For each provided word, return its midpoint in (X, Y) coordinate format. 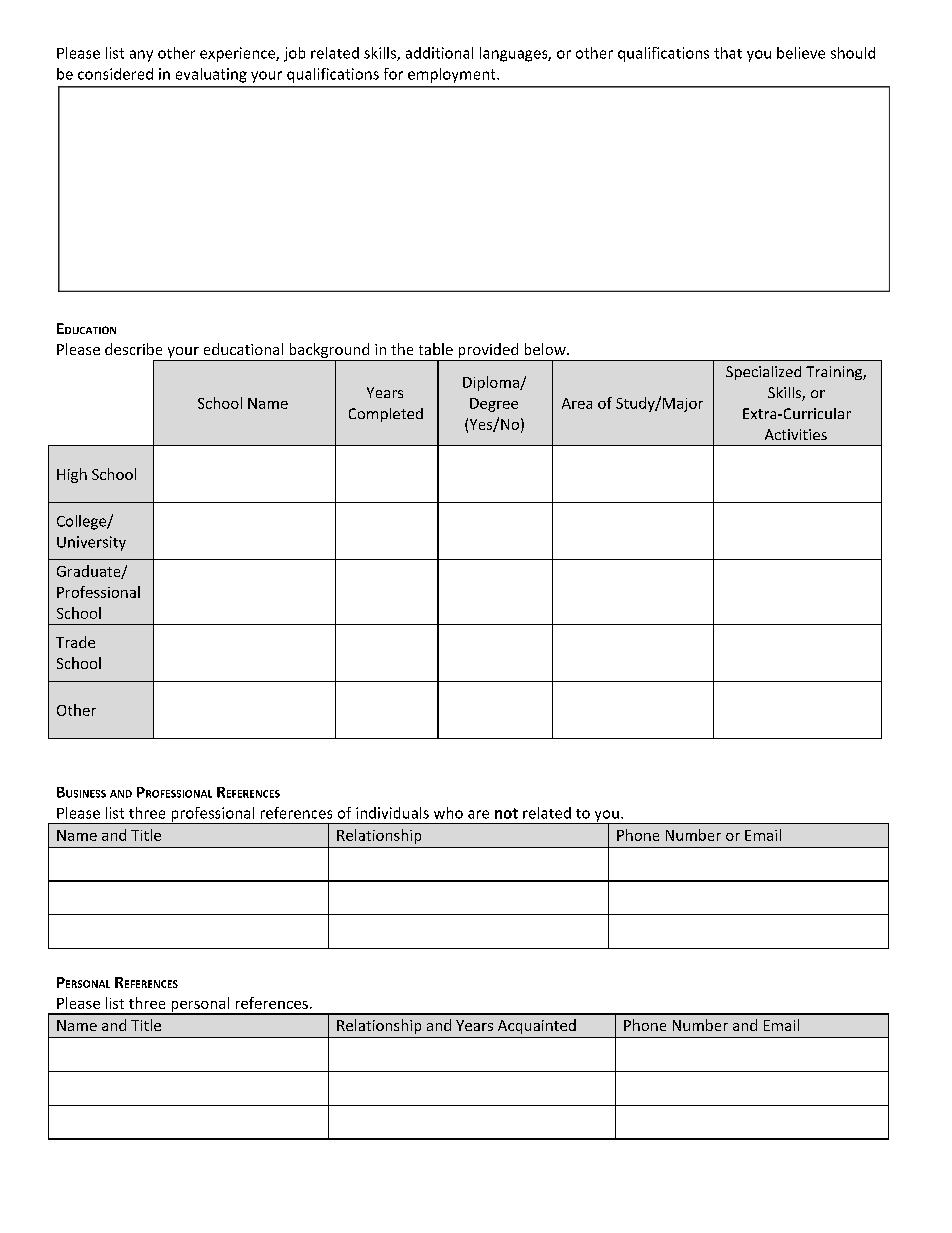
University (91, 543)
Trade (75, 642)
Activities (796, 434)
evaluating (211, 75)
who (448, 813)
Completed (386, 415)
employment (453, 75)
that (728, 53)
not (506, 813)
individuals (392, 813)
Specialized (763, 373)
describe (133, 349)
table (436, 349)
